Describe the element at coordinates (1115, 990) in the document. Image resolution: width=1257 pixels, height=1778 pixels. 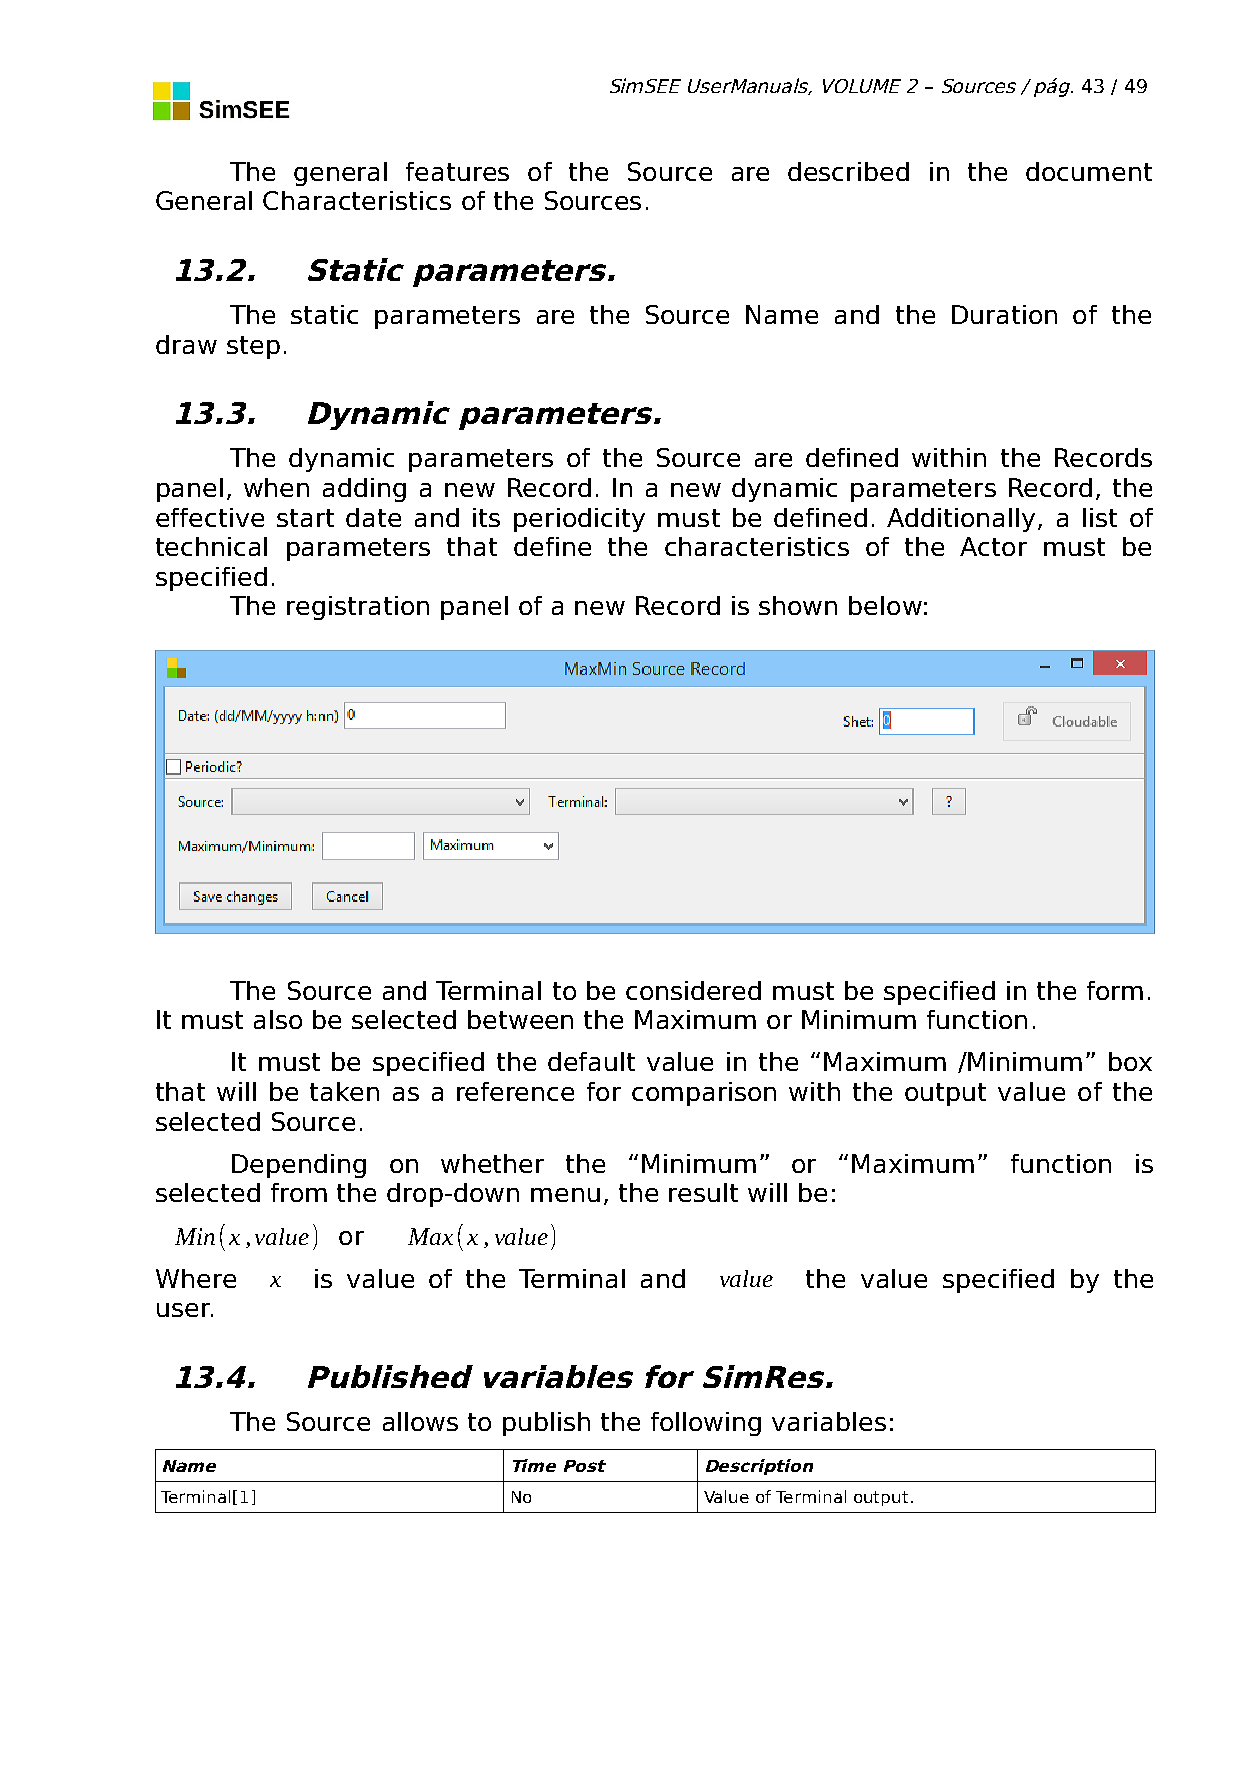
I see `form` at that location.
